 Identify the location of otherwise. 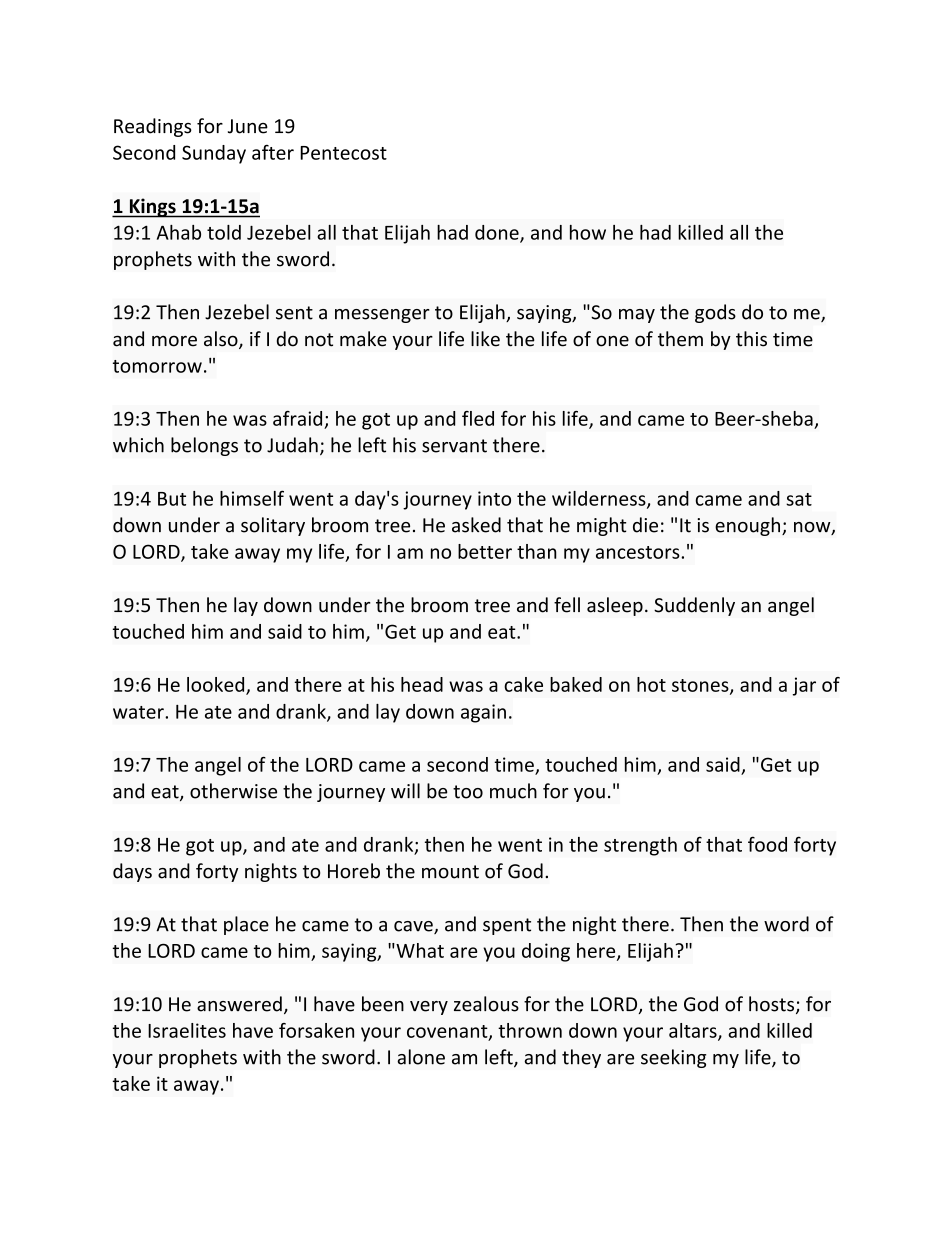
(233, 791).
